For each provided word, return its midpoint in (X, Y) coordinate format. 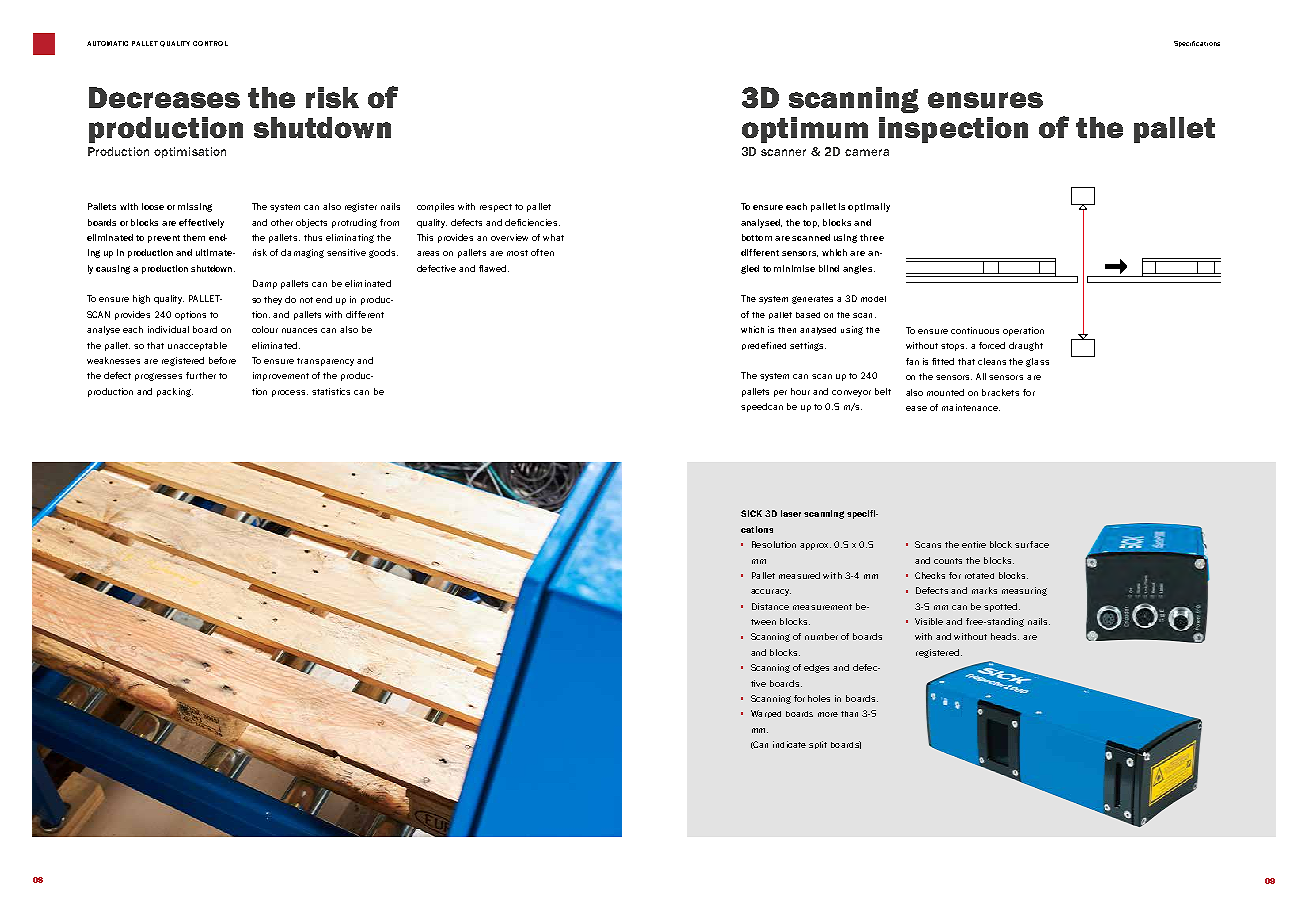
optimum (805, 130)
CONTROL (210, 43)
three (872, 237)
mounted (945, 392)
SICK (751, 513)
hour (800, 391)
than (849, 714)
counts (948, 561)
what (553, 237)
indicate (789, 744)
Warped (766, 714)
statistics (331, 391)
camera (867, 152)
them (194, 237)
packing (175, 392)
